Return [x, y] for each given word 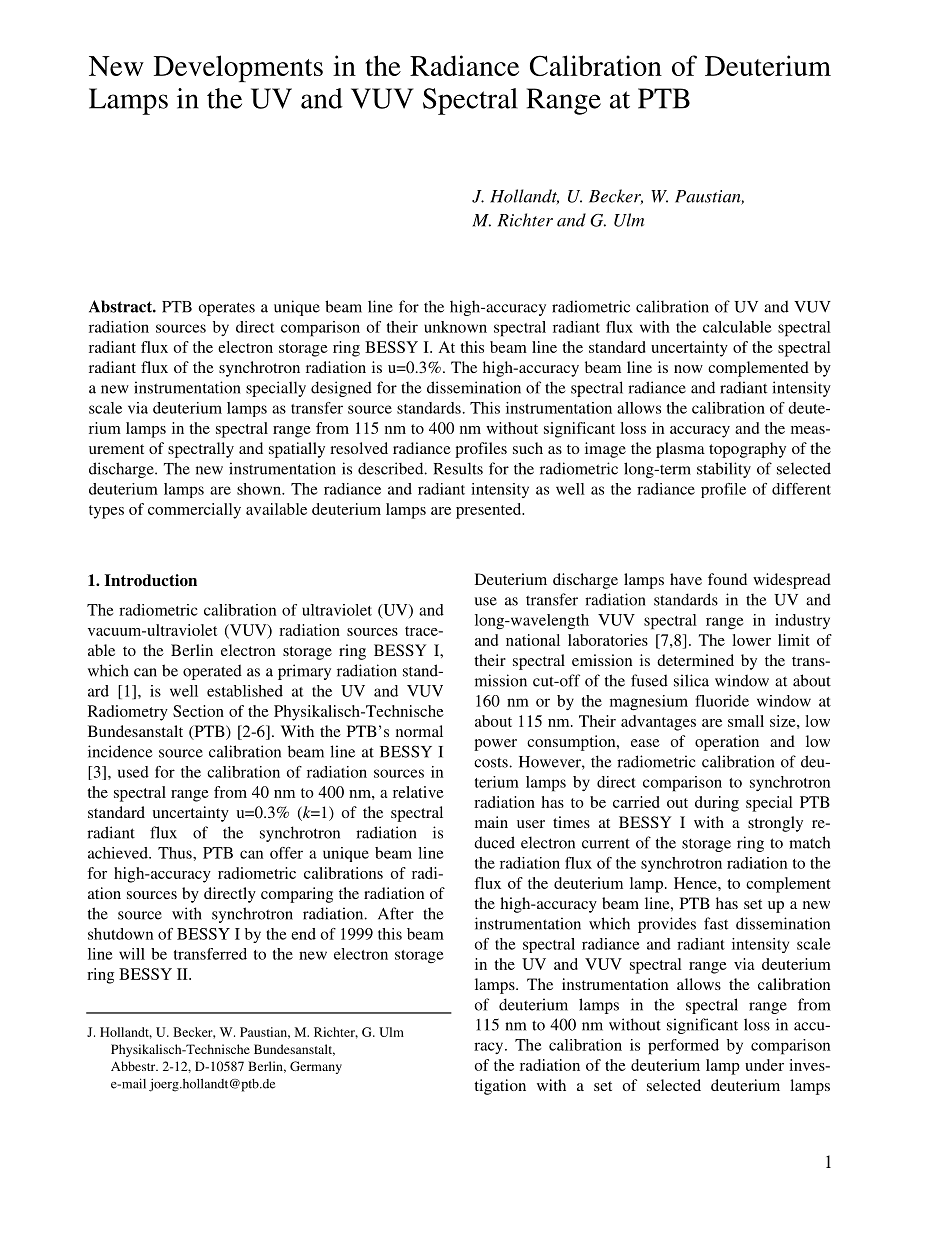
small [746, 721]
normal [419, 731]
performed [683, 1047]
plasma [680, 450]
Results [458, 468]
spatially [297, 450]
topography [747, 450]
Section [198, 711]
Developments [238, 68]
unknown [455, 327]
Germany [316, 1067]
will [132, 954]
